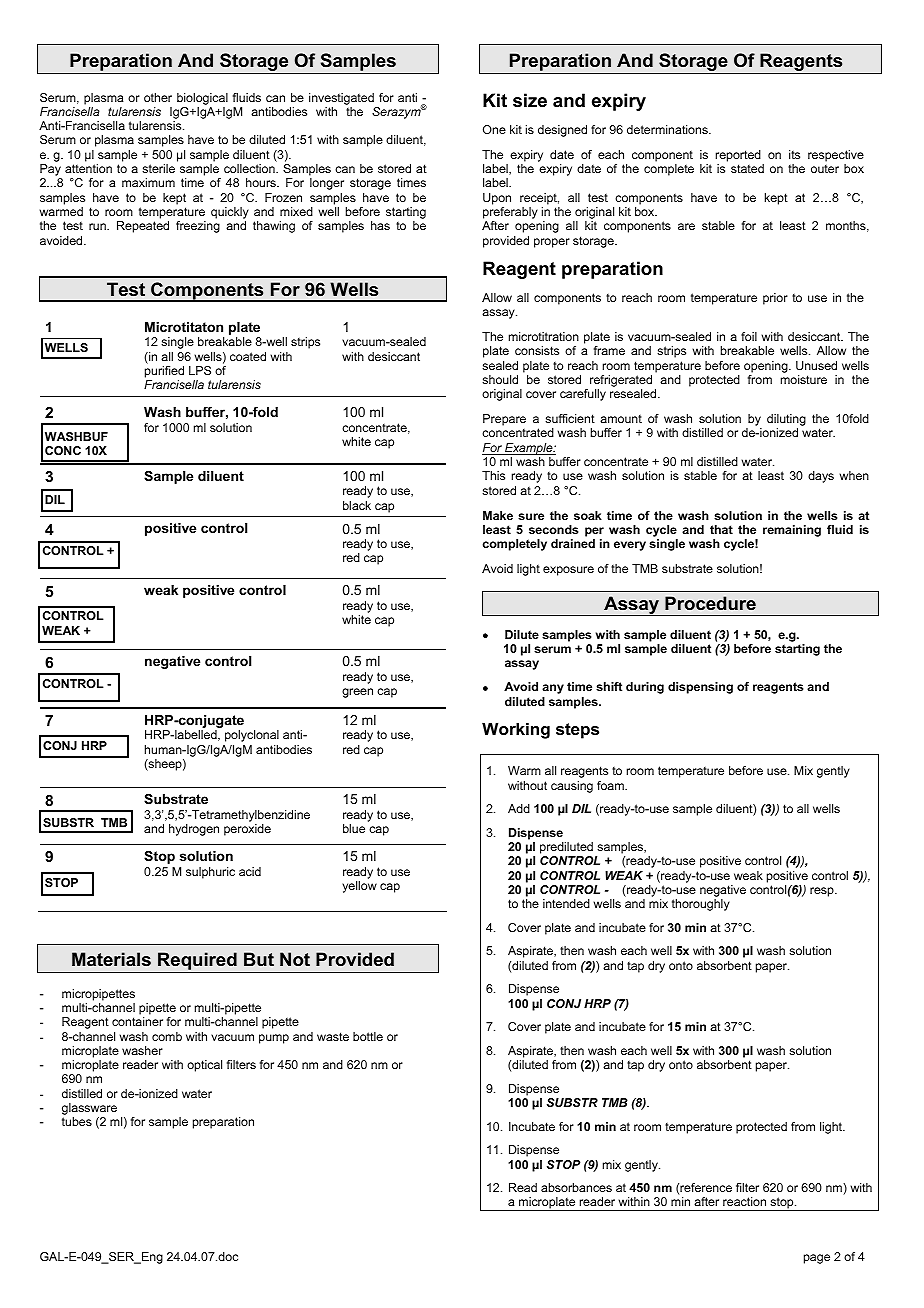 This screenshot has height=1308, width=924. I want to click on other, so click(158, 97).
